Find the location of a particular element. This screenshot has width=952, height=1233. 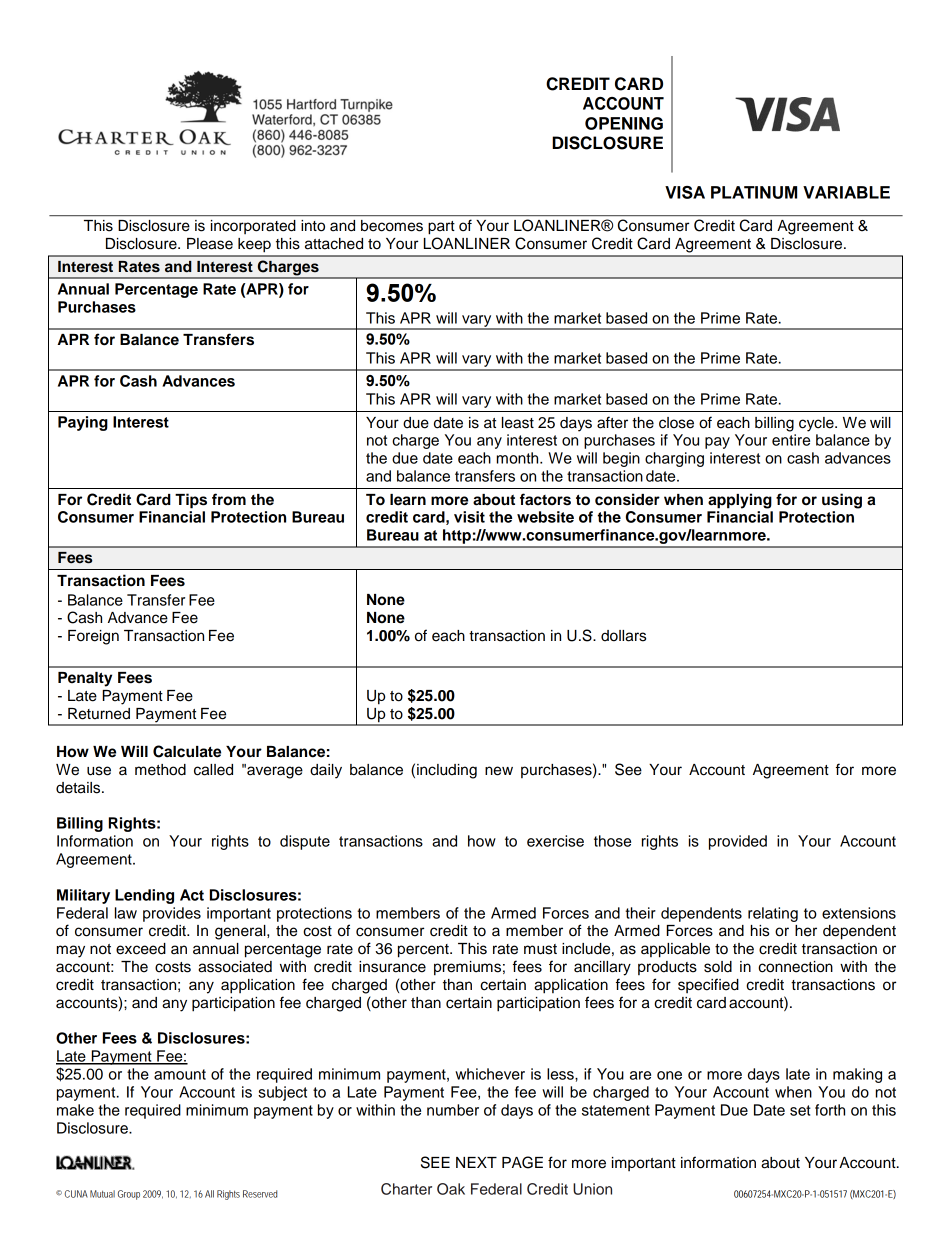

Please is located at coordinates (210, 244).
